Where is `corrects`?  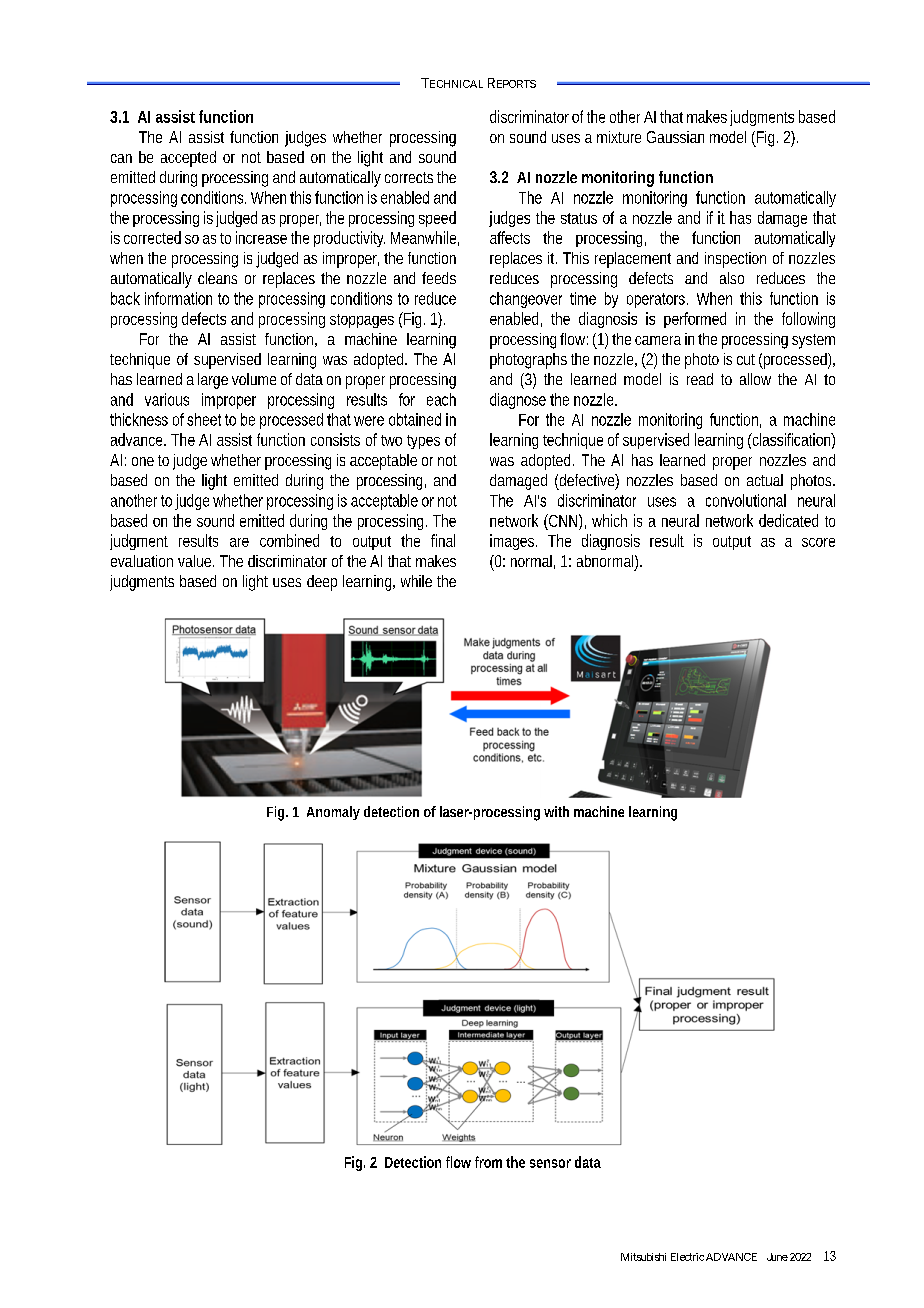
corrects is located at coordinates (409, 177).
